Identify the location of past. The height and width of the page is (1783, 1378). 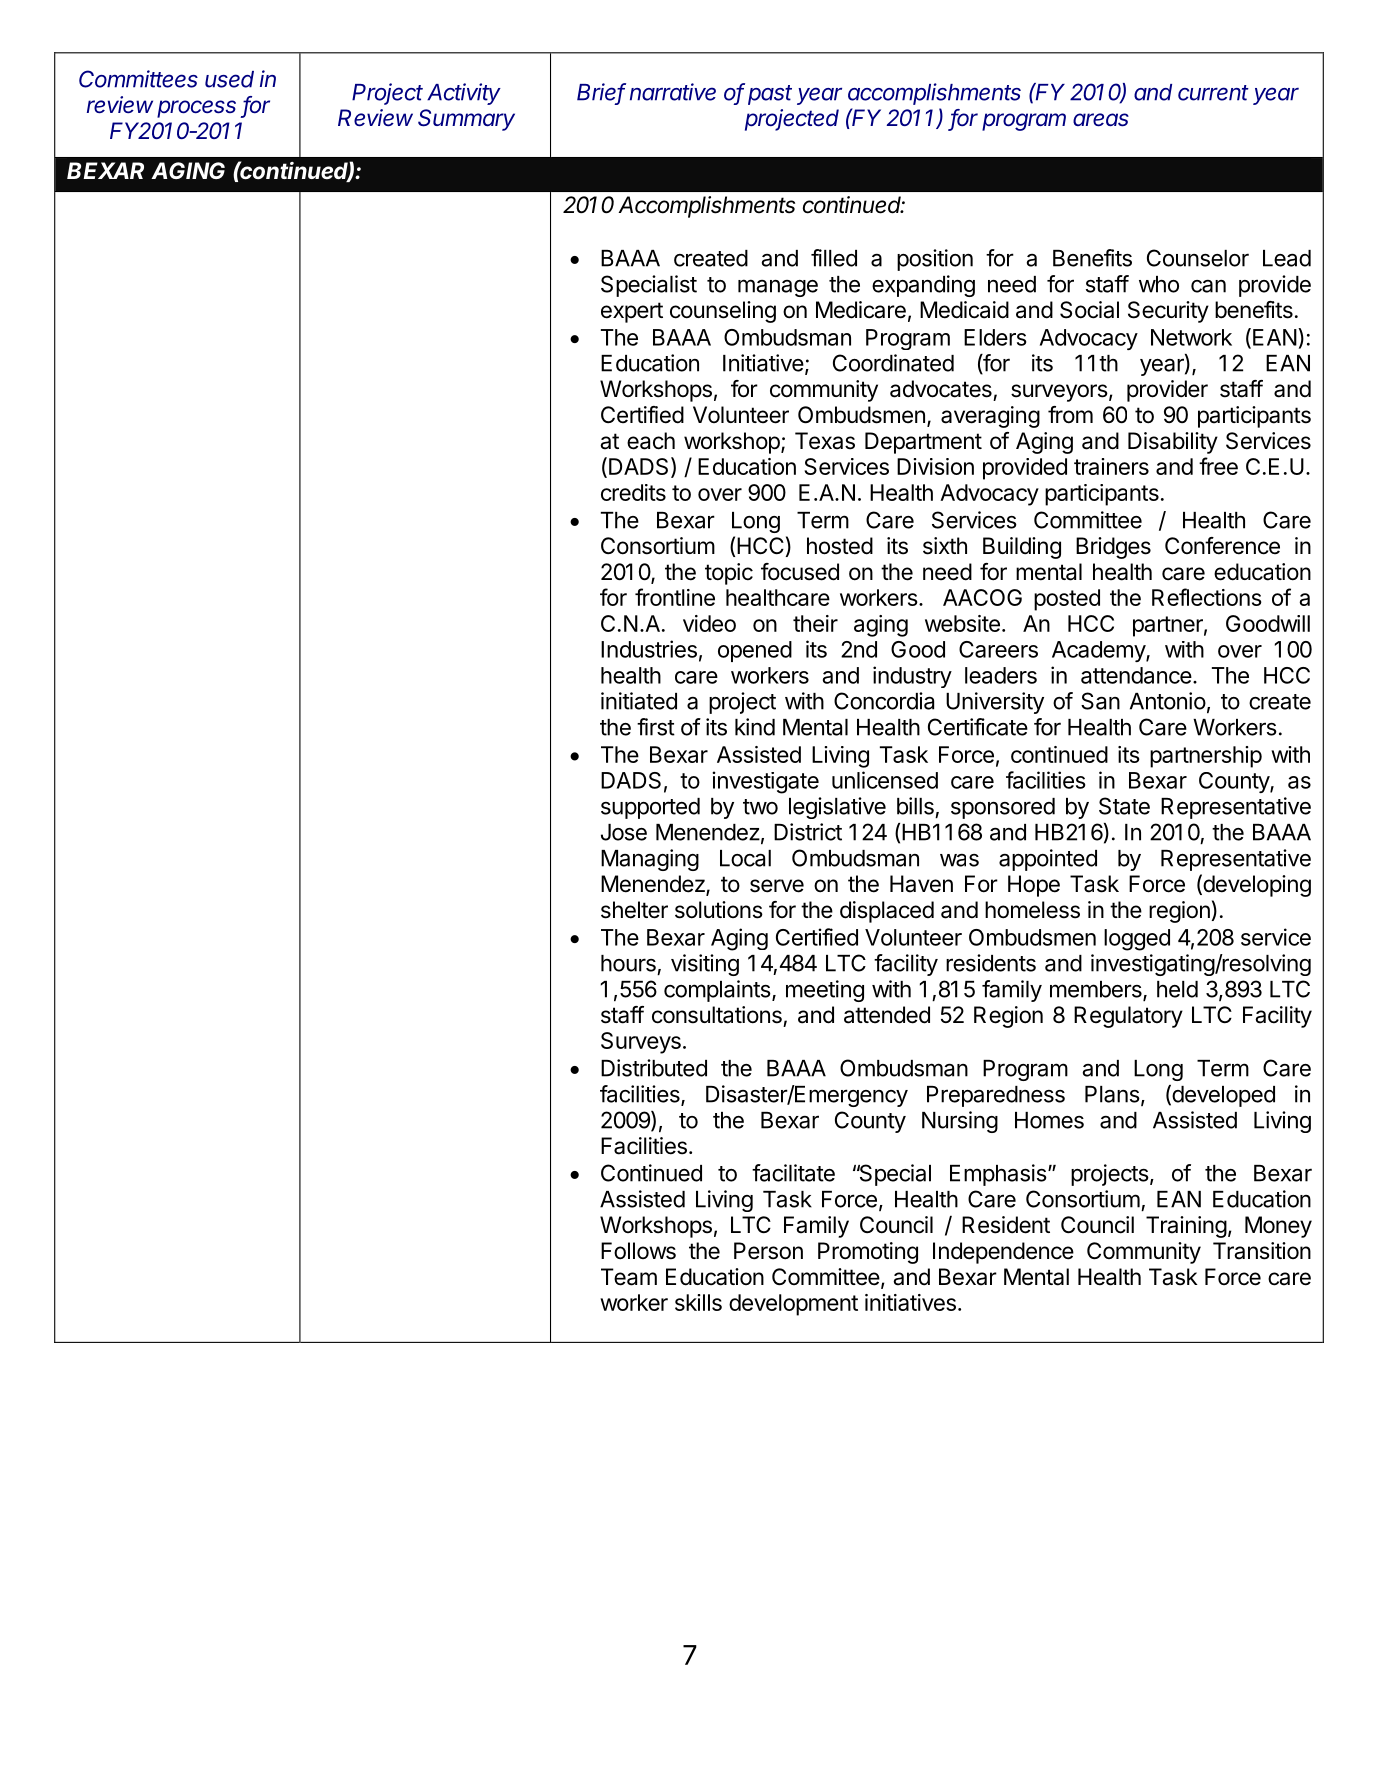
(770, 95).
